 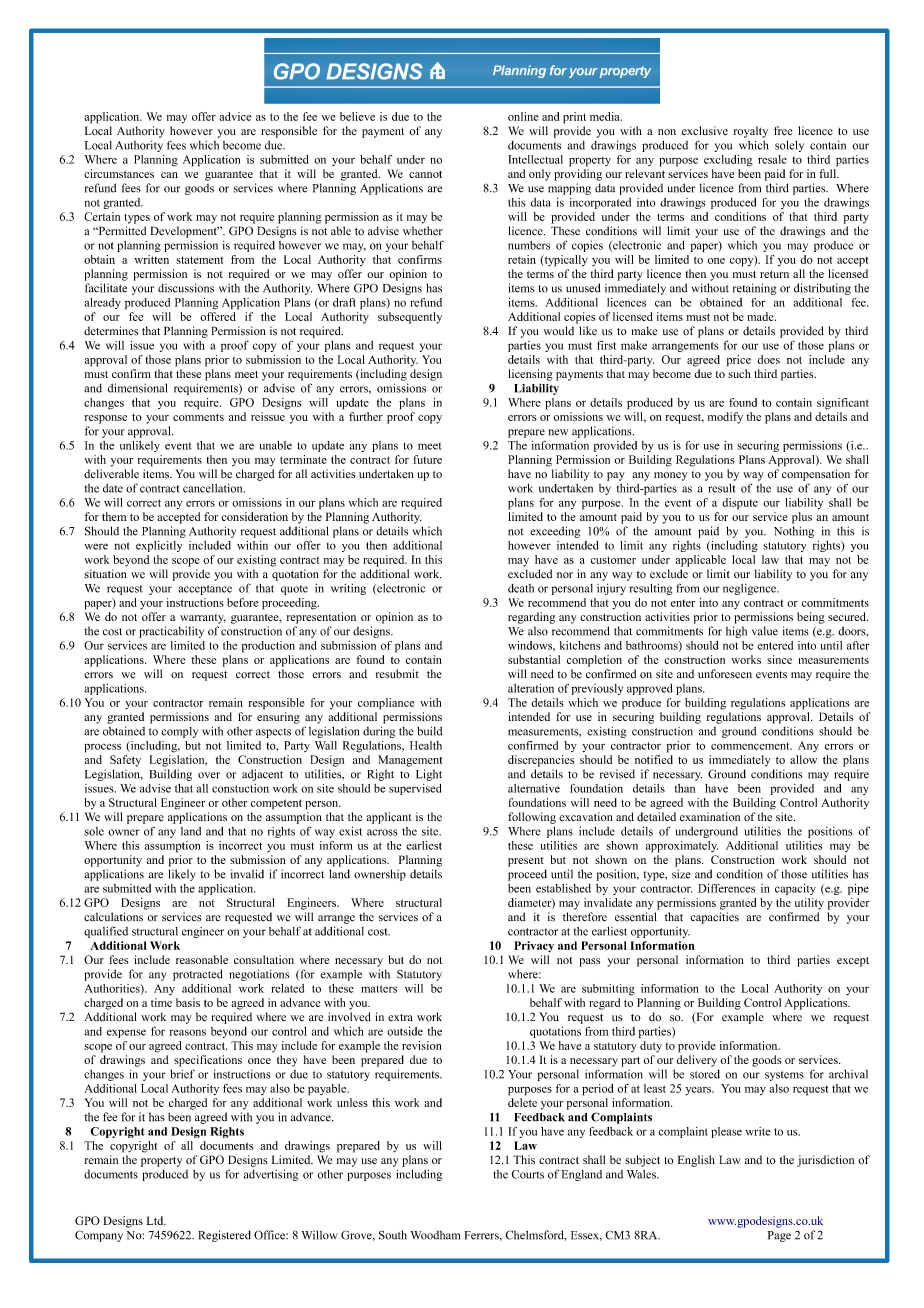 What do you see at coordinates (179, 732) in the screenshot?
I see `comply` at bounding box center [179, 732].
